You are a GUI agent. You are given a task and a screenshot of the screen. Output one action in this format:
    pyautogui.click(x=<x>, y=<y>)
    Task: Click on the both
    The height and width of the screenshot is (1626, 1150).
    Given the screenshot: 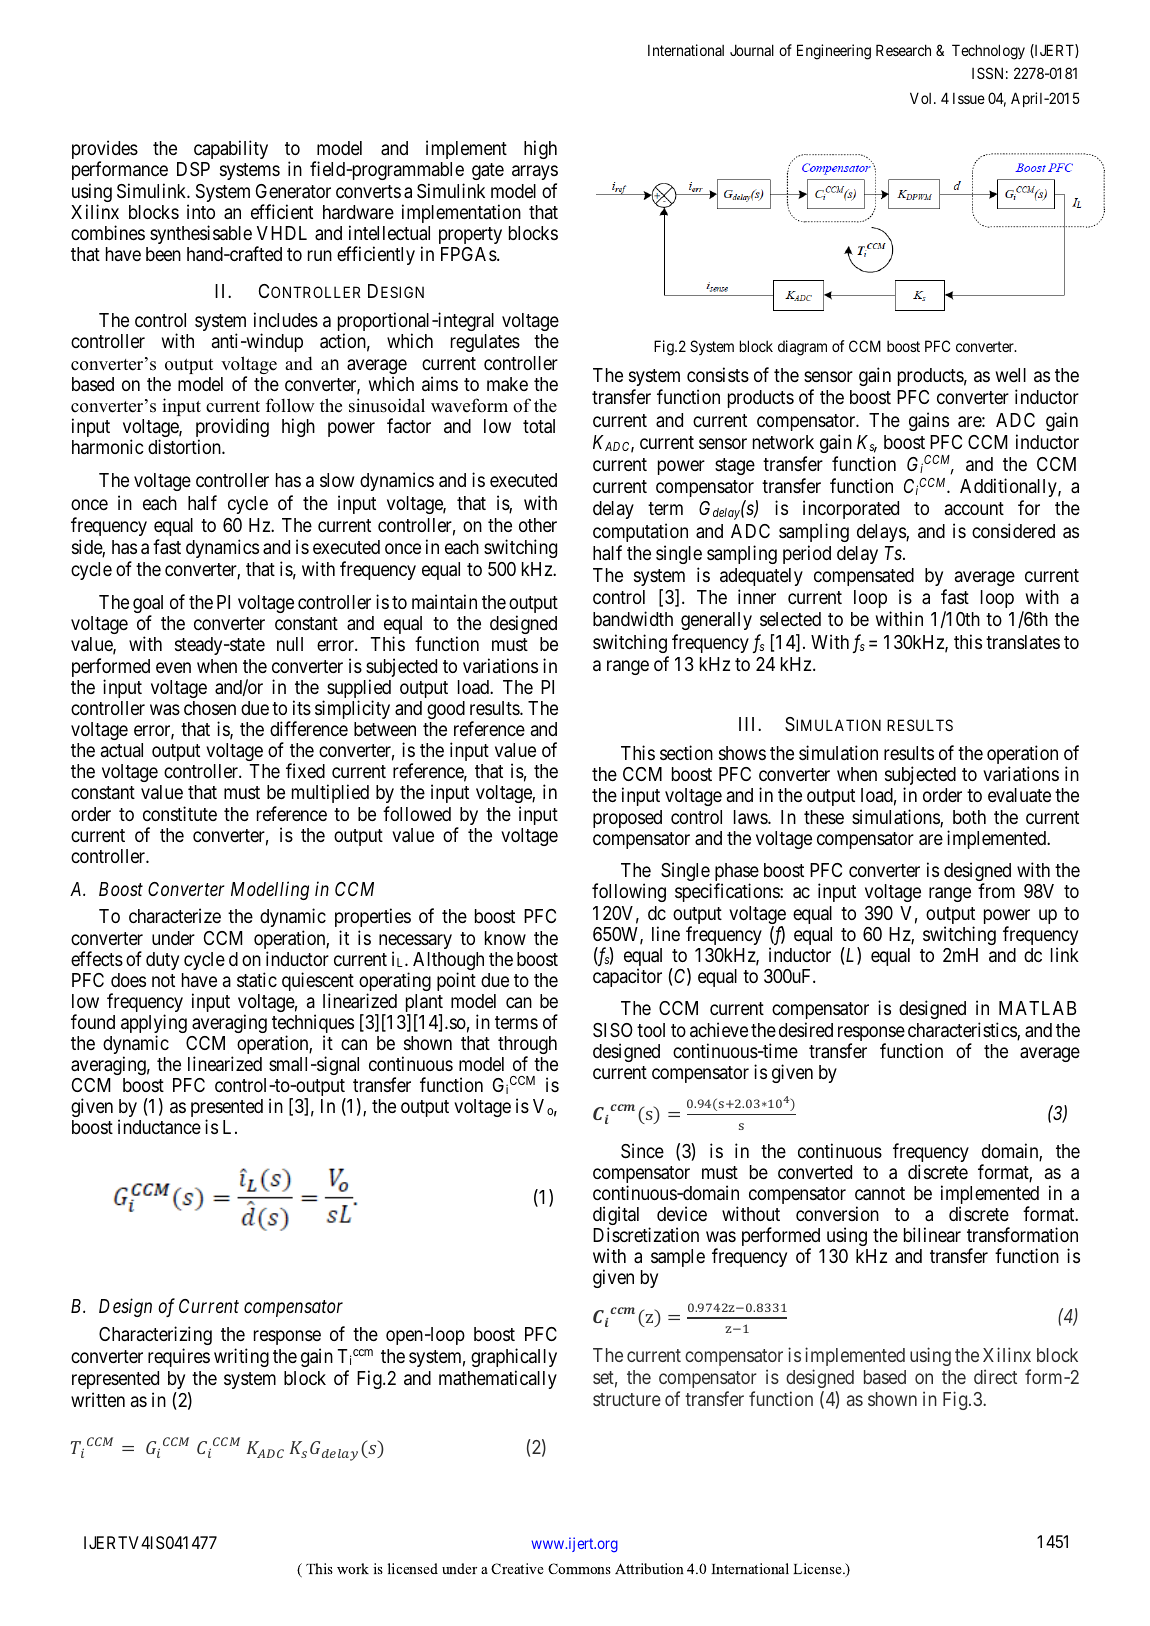 What is the action you would take?
    pyautogui.click(x=969, y=817)
